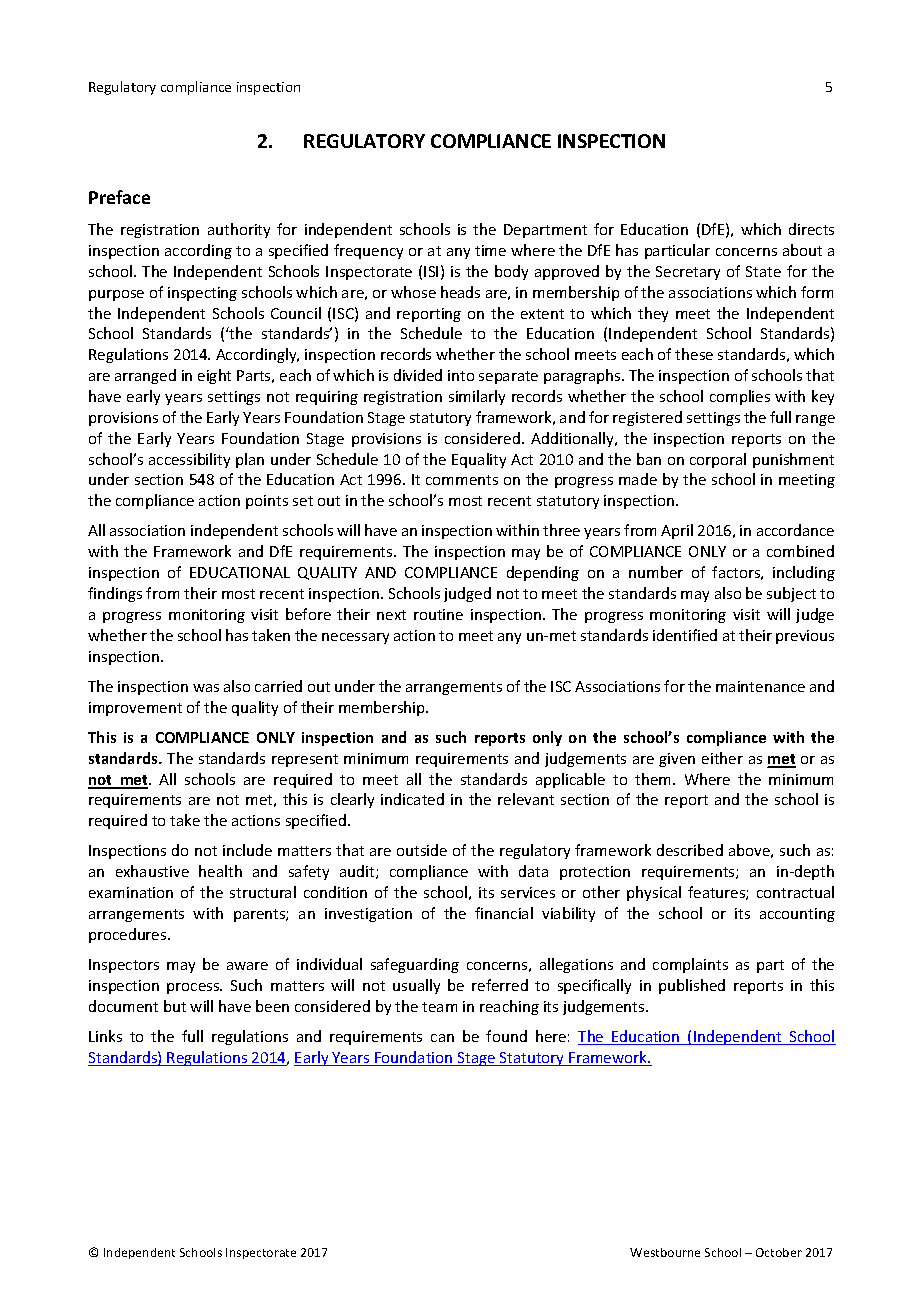 The image size is (924, 1308). Describe the element at coordinates (239, 230) in the page. I see `authority` at that location.
